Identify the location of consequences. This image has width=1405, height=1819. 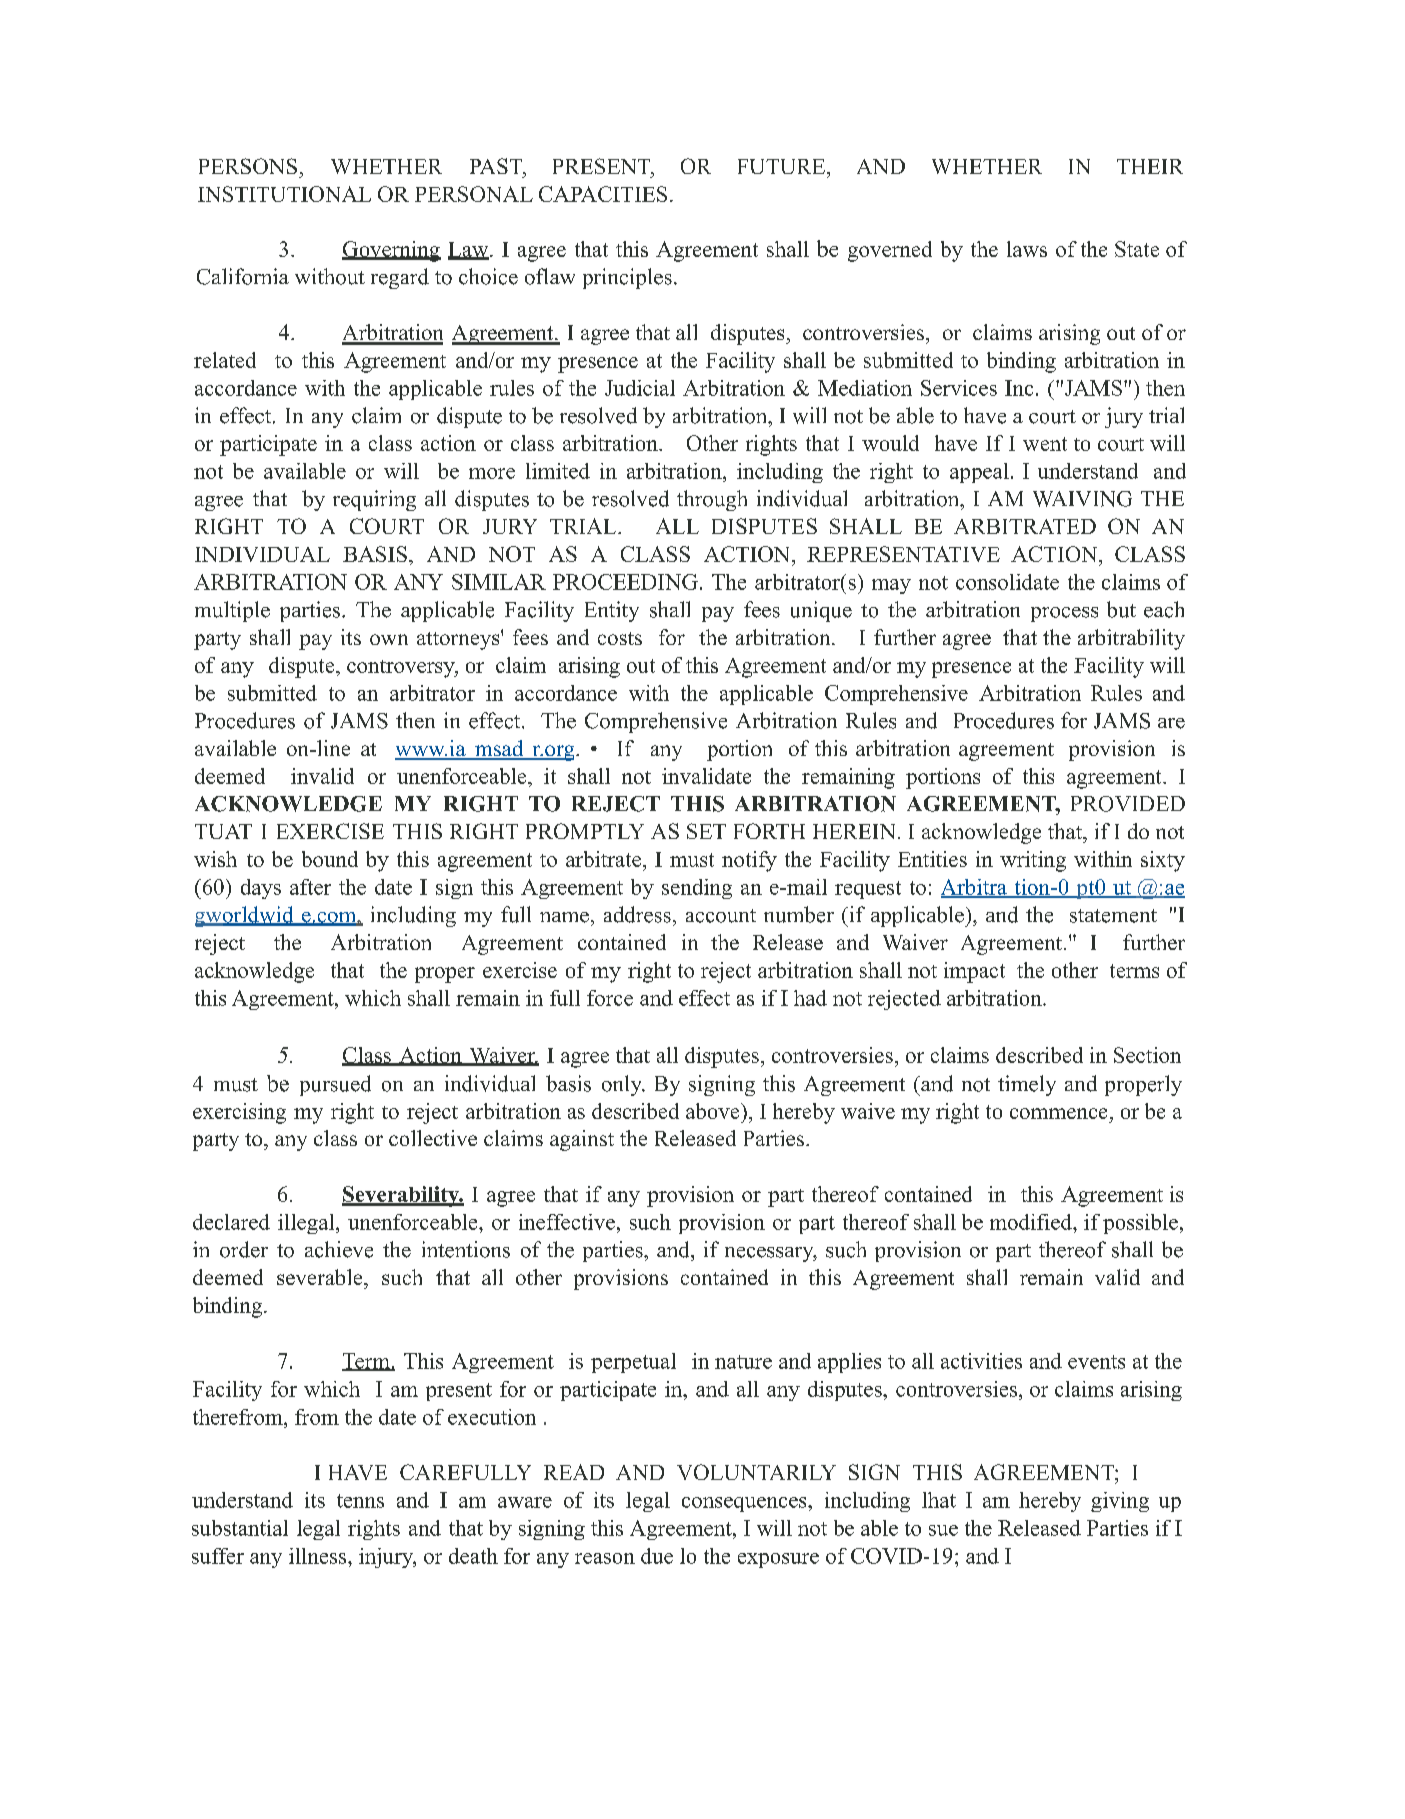
(745, 1504).
